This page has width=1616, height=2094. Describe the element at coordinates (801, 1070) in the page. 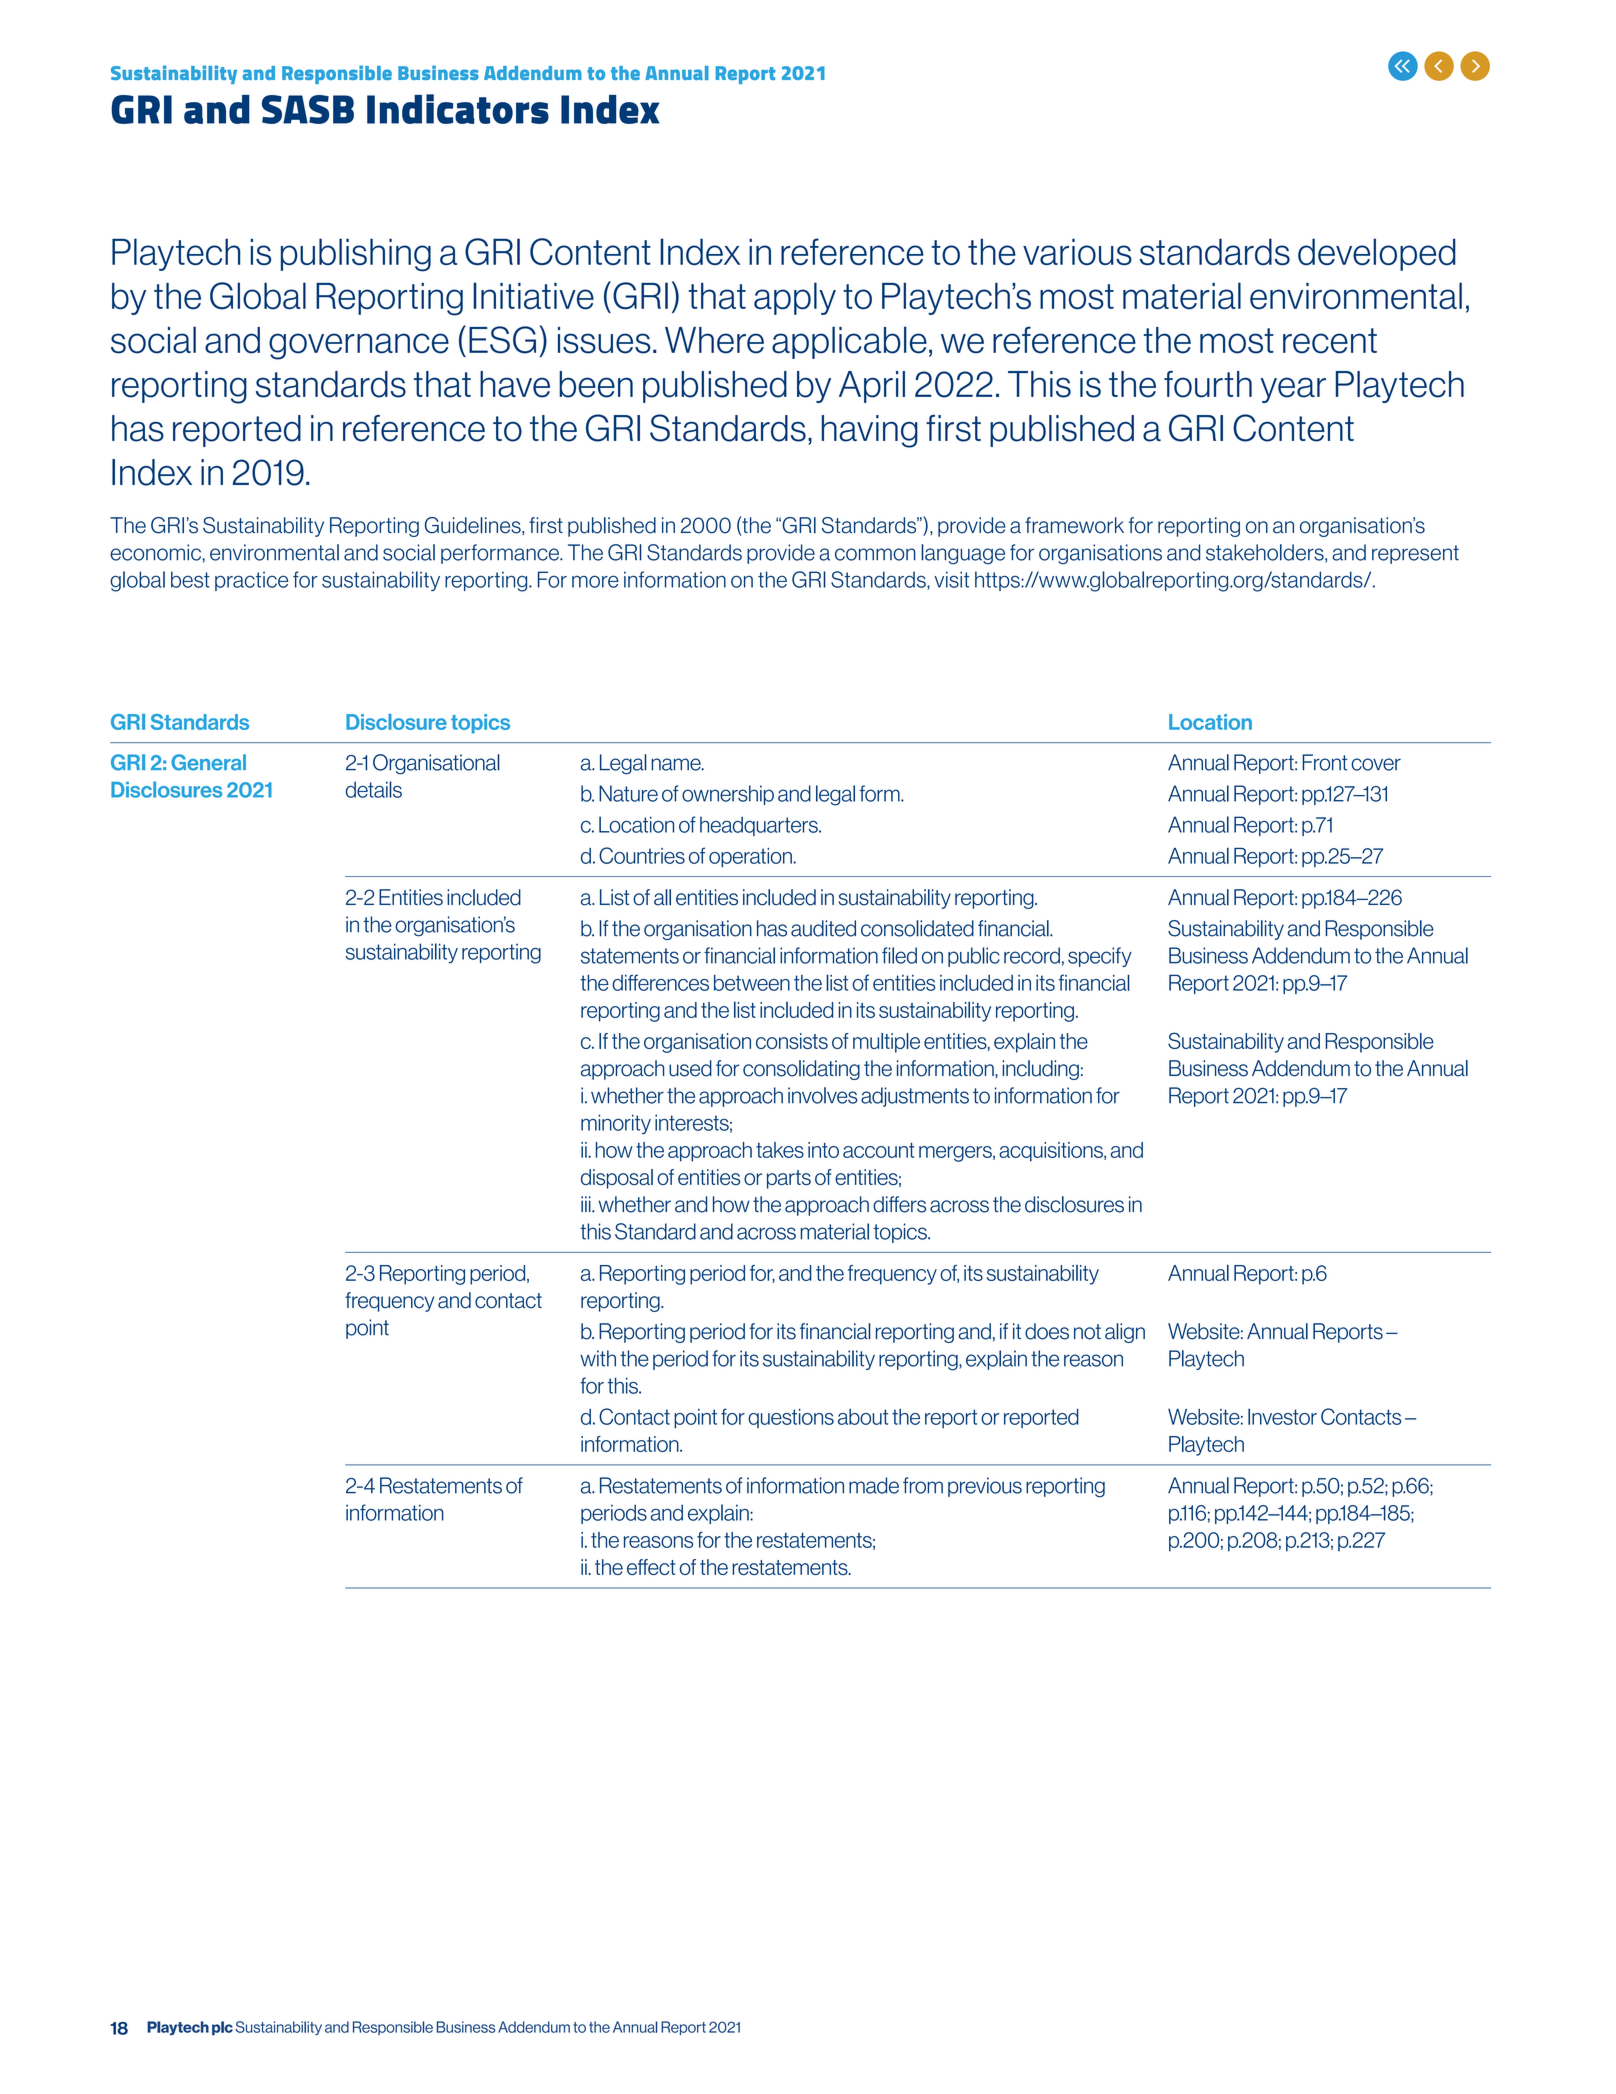

I see `consolidating` at that location.
